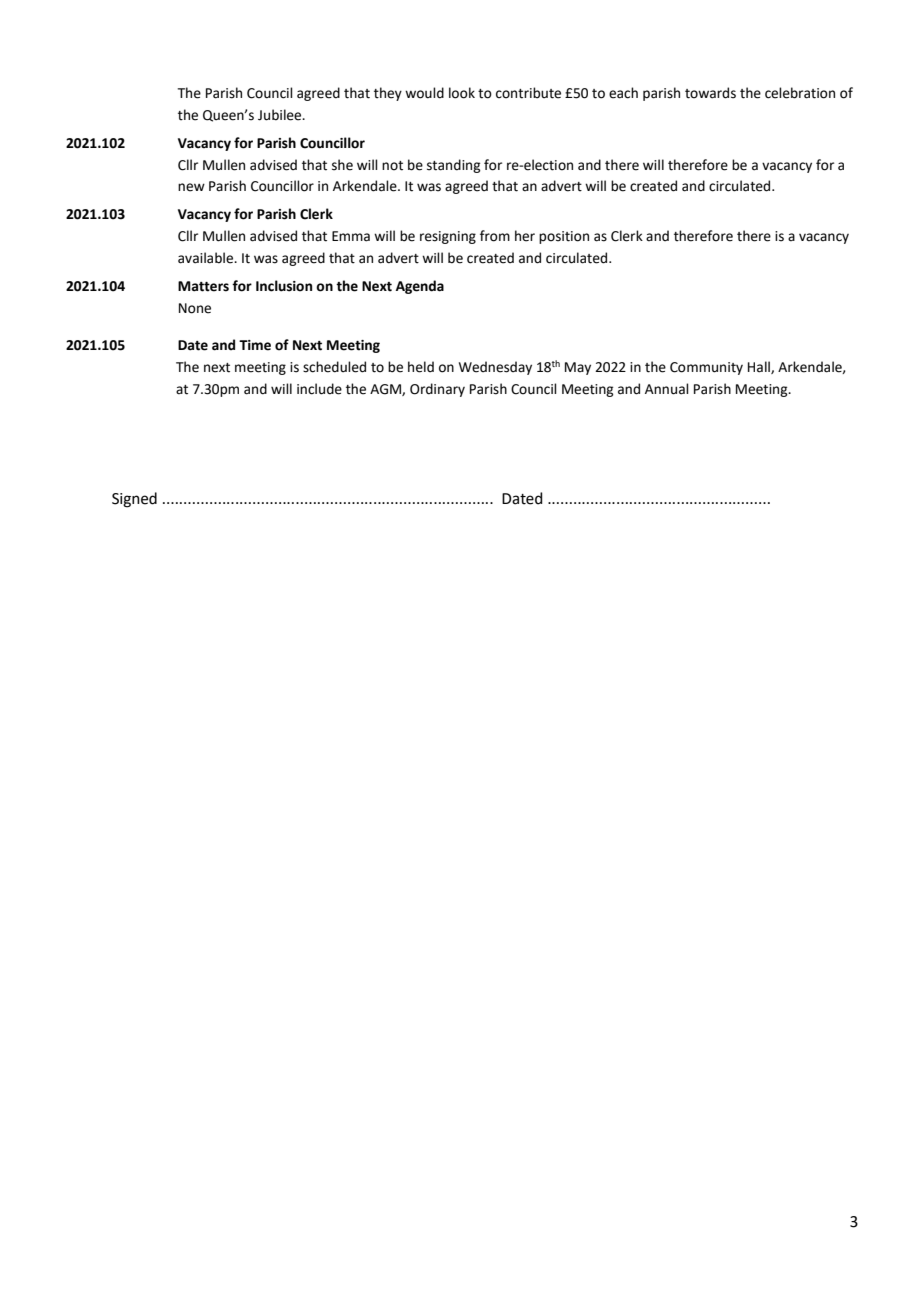 Image resolution: width=924 pixels, height=1308 pixels. What do you see at coordinates (448, 237) in the image?
I see `resigning` at bounding box center [448, 237].
